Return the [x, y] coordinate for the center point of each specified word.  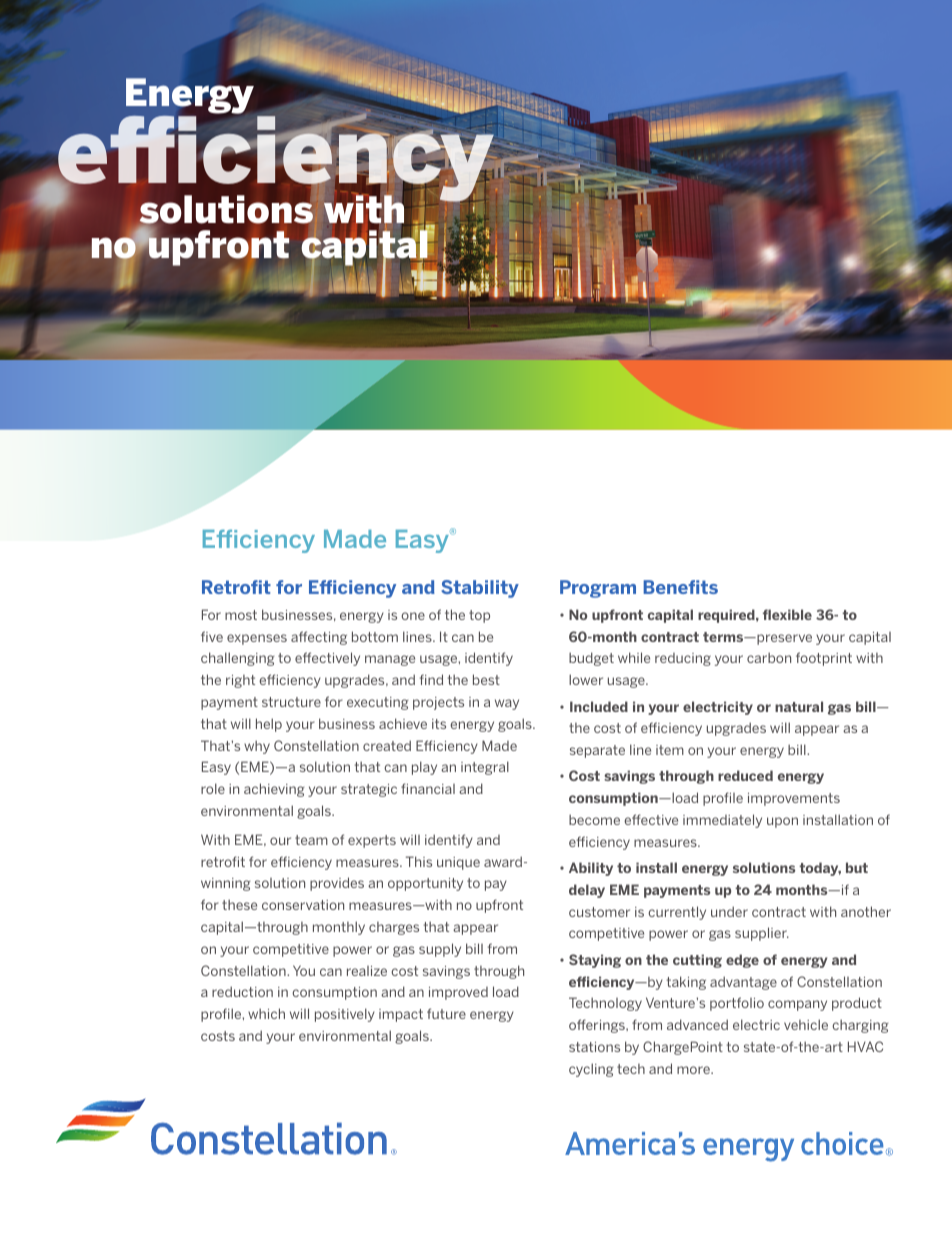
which [266, 1013]
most [241, 615]
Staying [595, 961]
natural [799, 706]
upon [782, 822]
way [507, 704]
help [269, 725]
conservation [303, 905]
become [594, 819]
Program [598, 589]
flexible [787, 614]
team [311, 840]
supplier [762, 934]
